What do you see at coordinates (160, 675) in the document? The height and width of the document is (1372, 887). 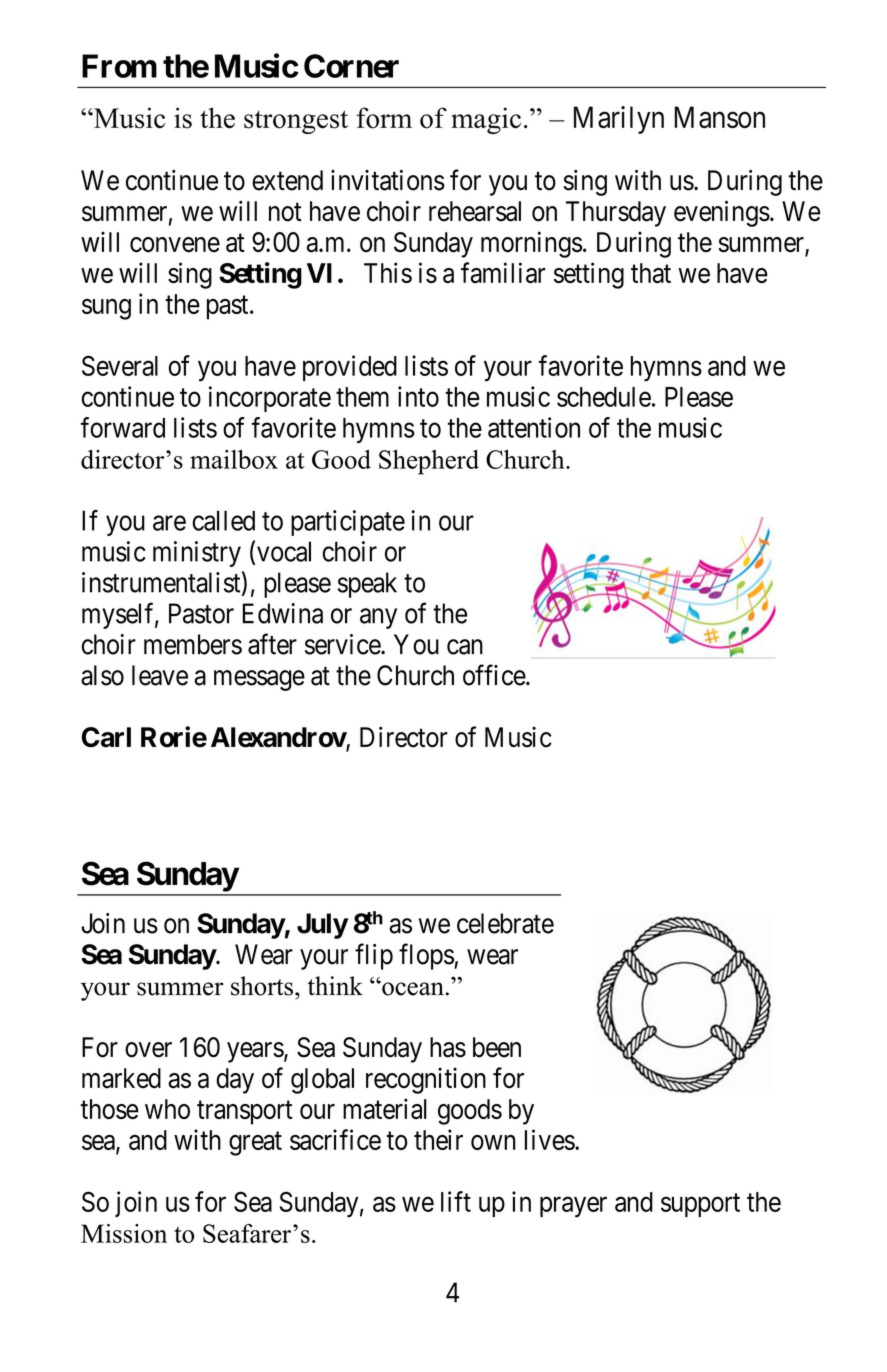 I see `leave` at bounding box center [160, 675].
